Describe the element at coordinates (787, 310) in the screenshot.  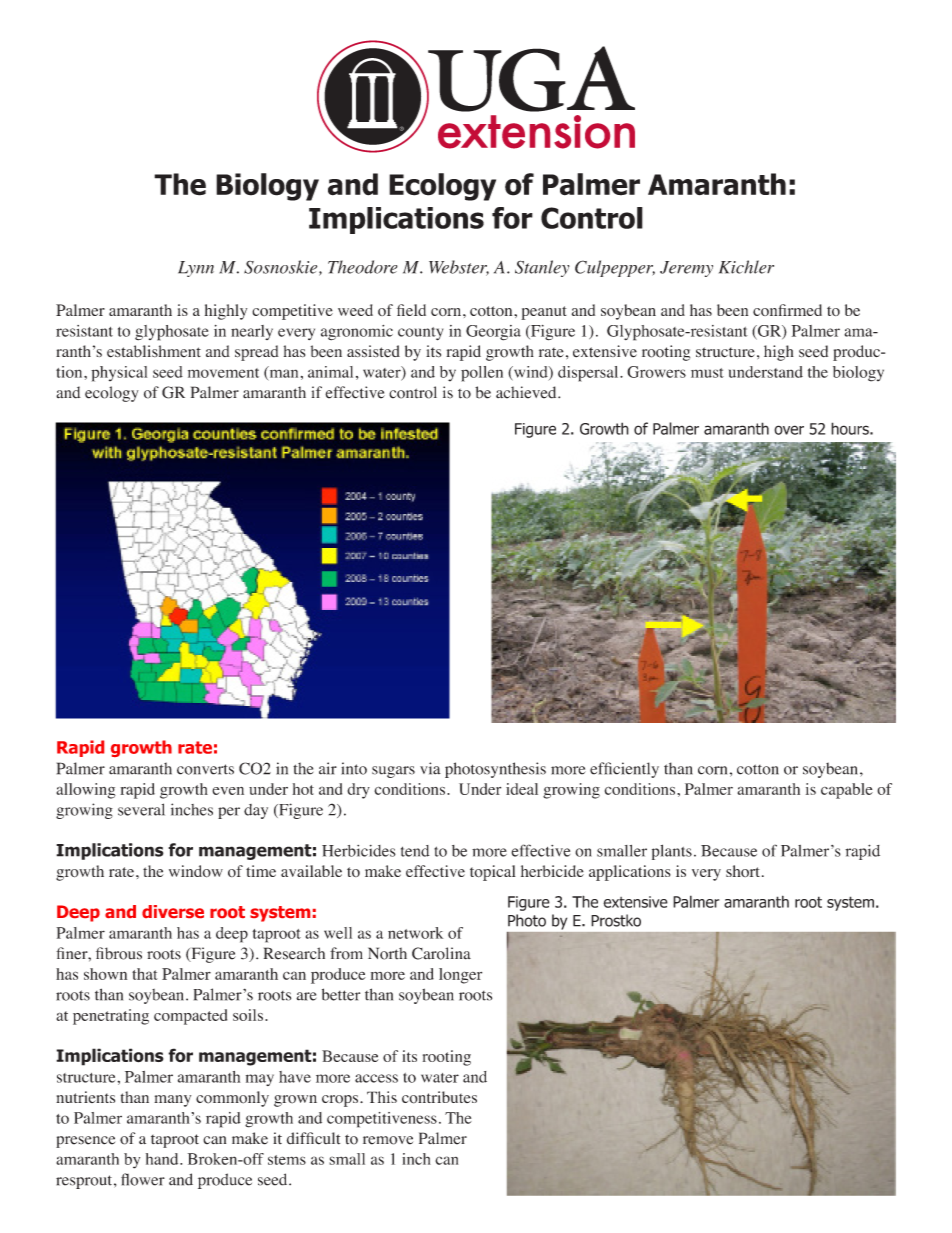
I see `confirmed` at that location.
